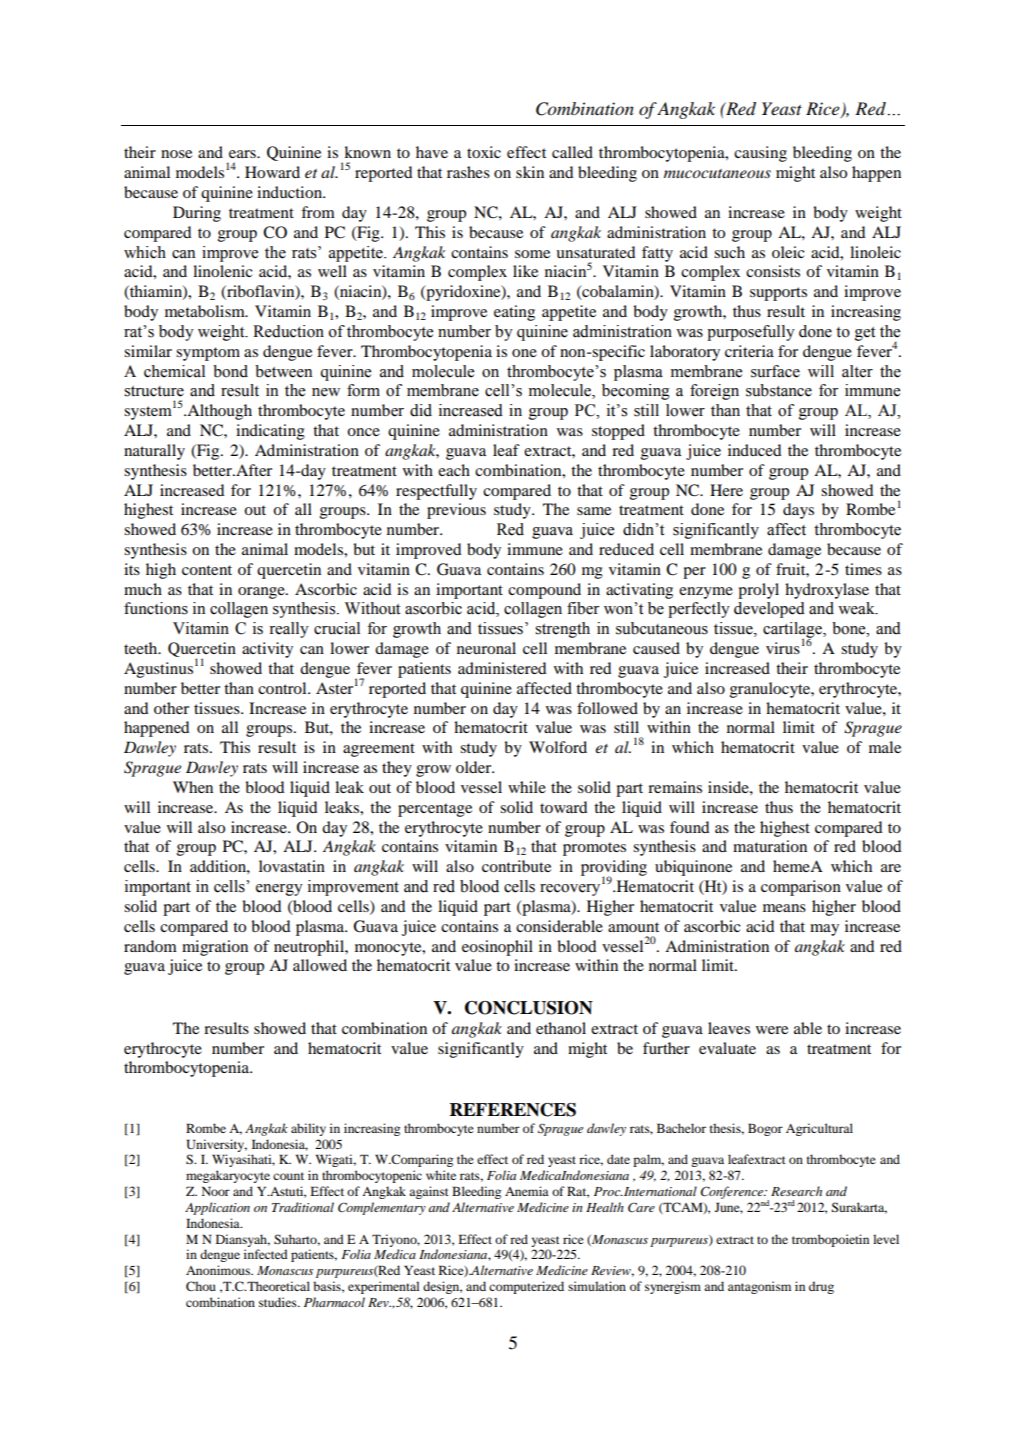 The width and height of the image is (1026, 1451). What do you see at coordinates (760, 154) in the image?
I see `causing` at bounding box center [760, 154].
